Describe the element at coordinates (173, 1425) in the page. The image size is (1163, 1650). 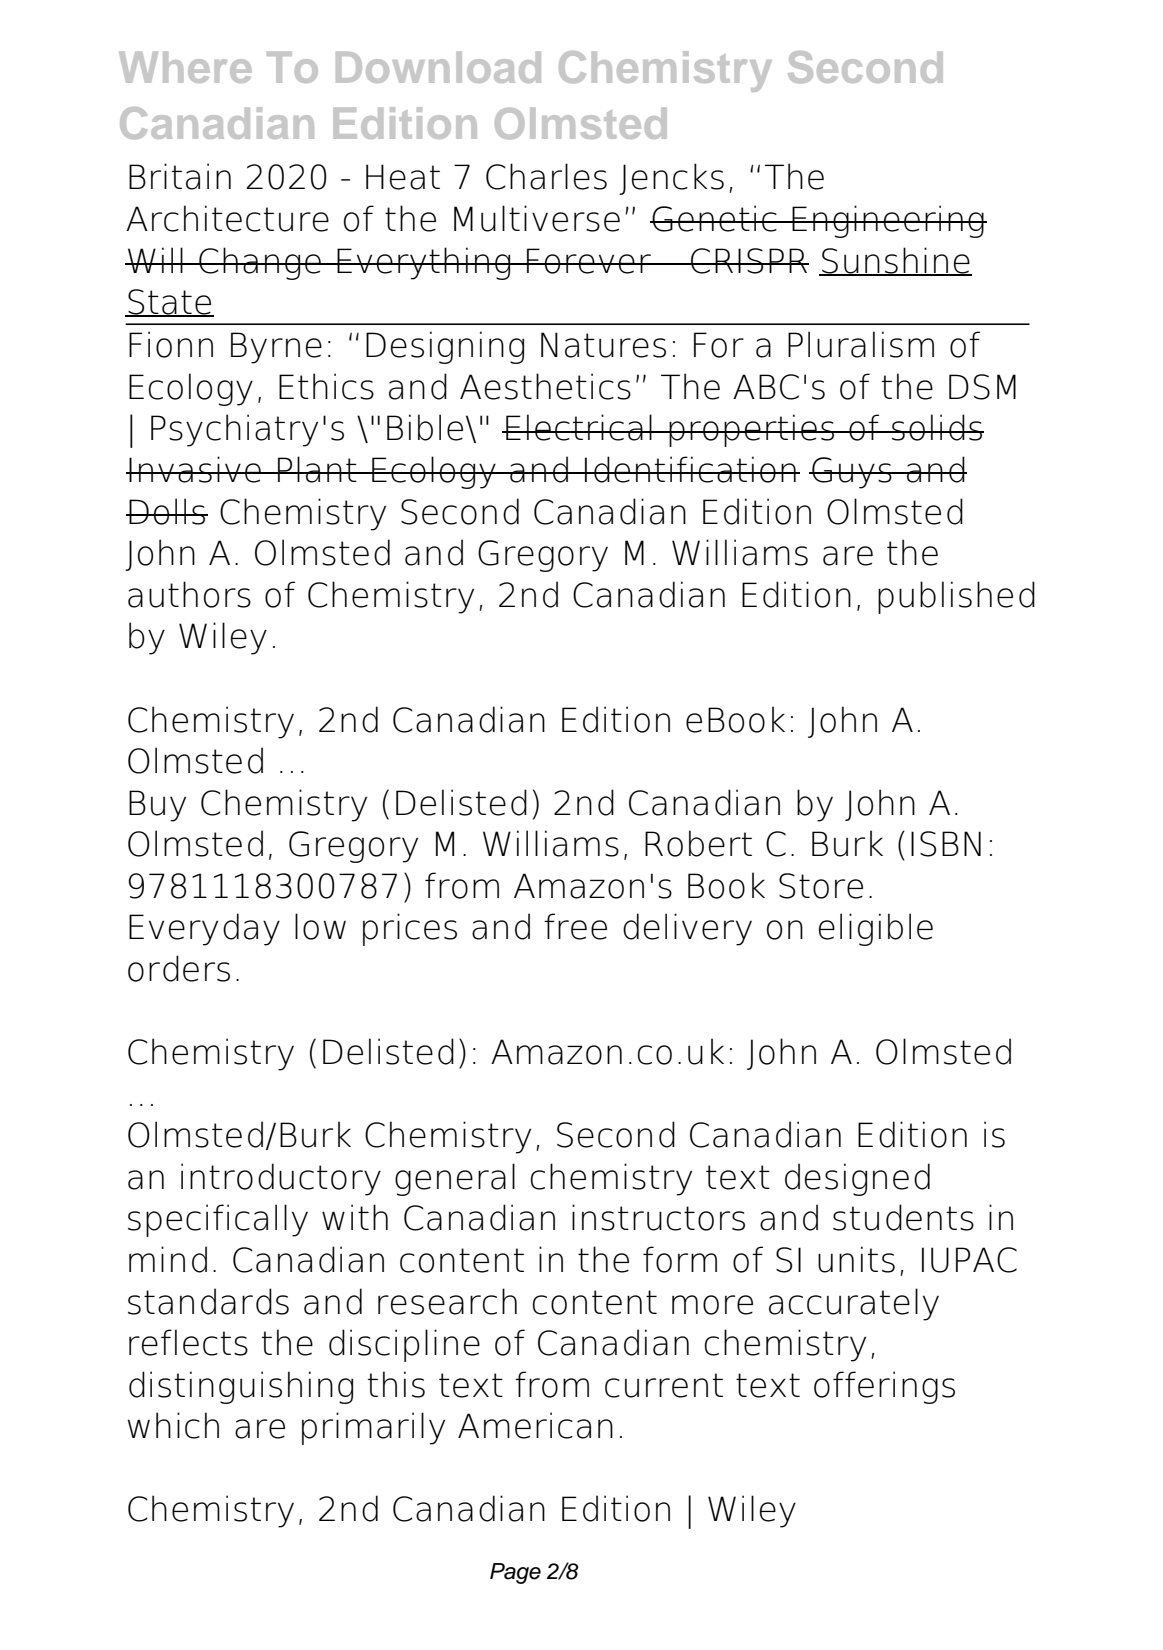
I see `which` at that location.
